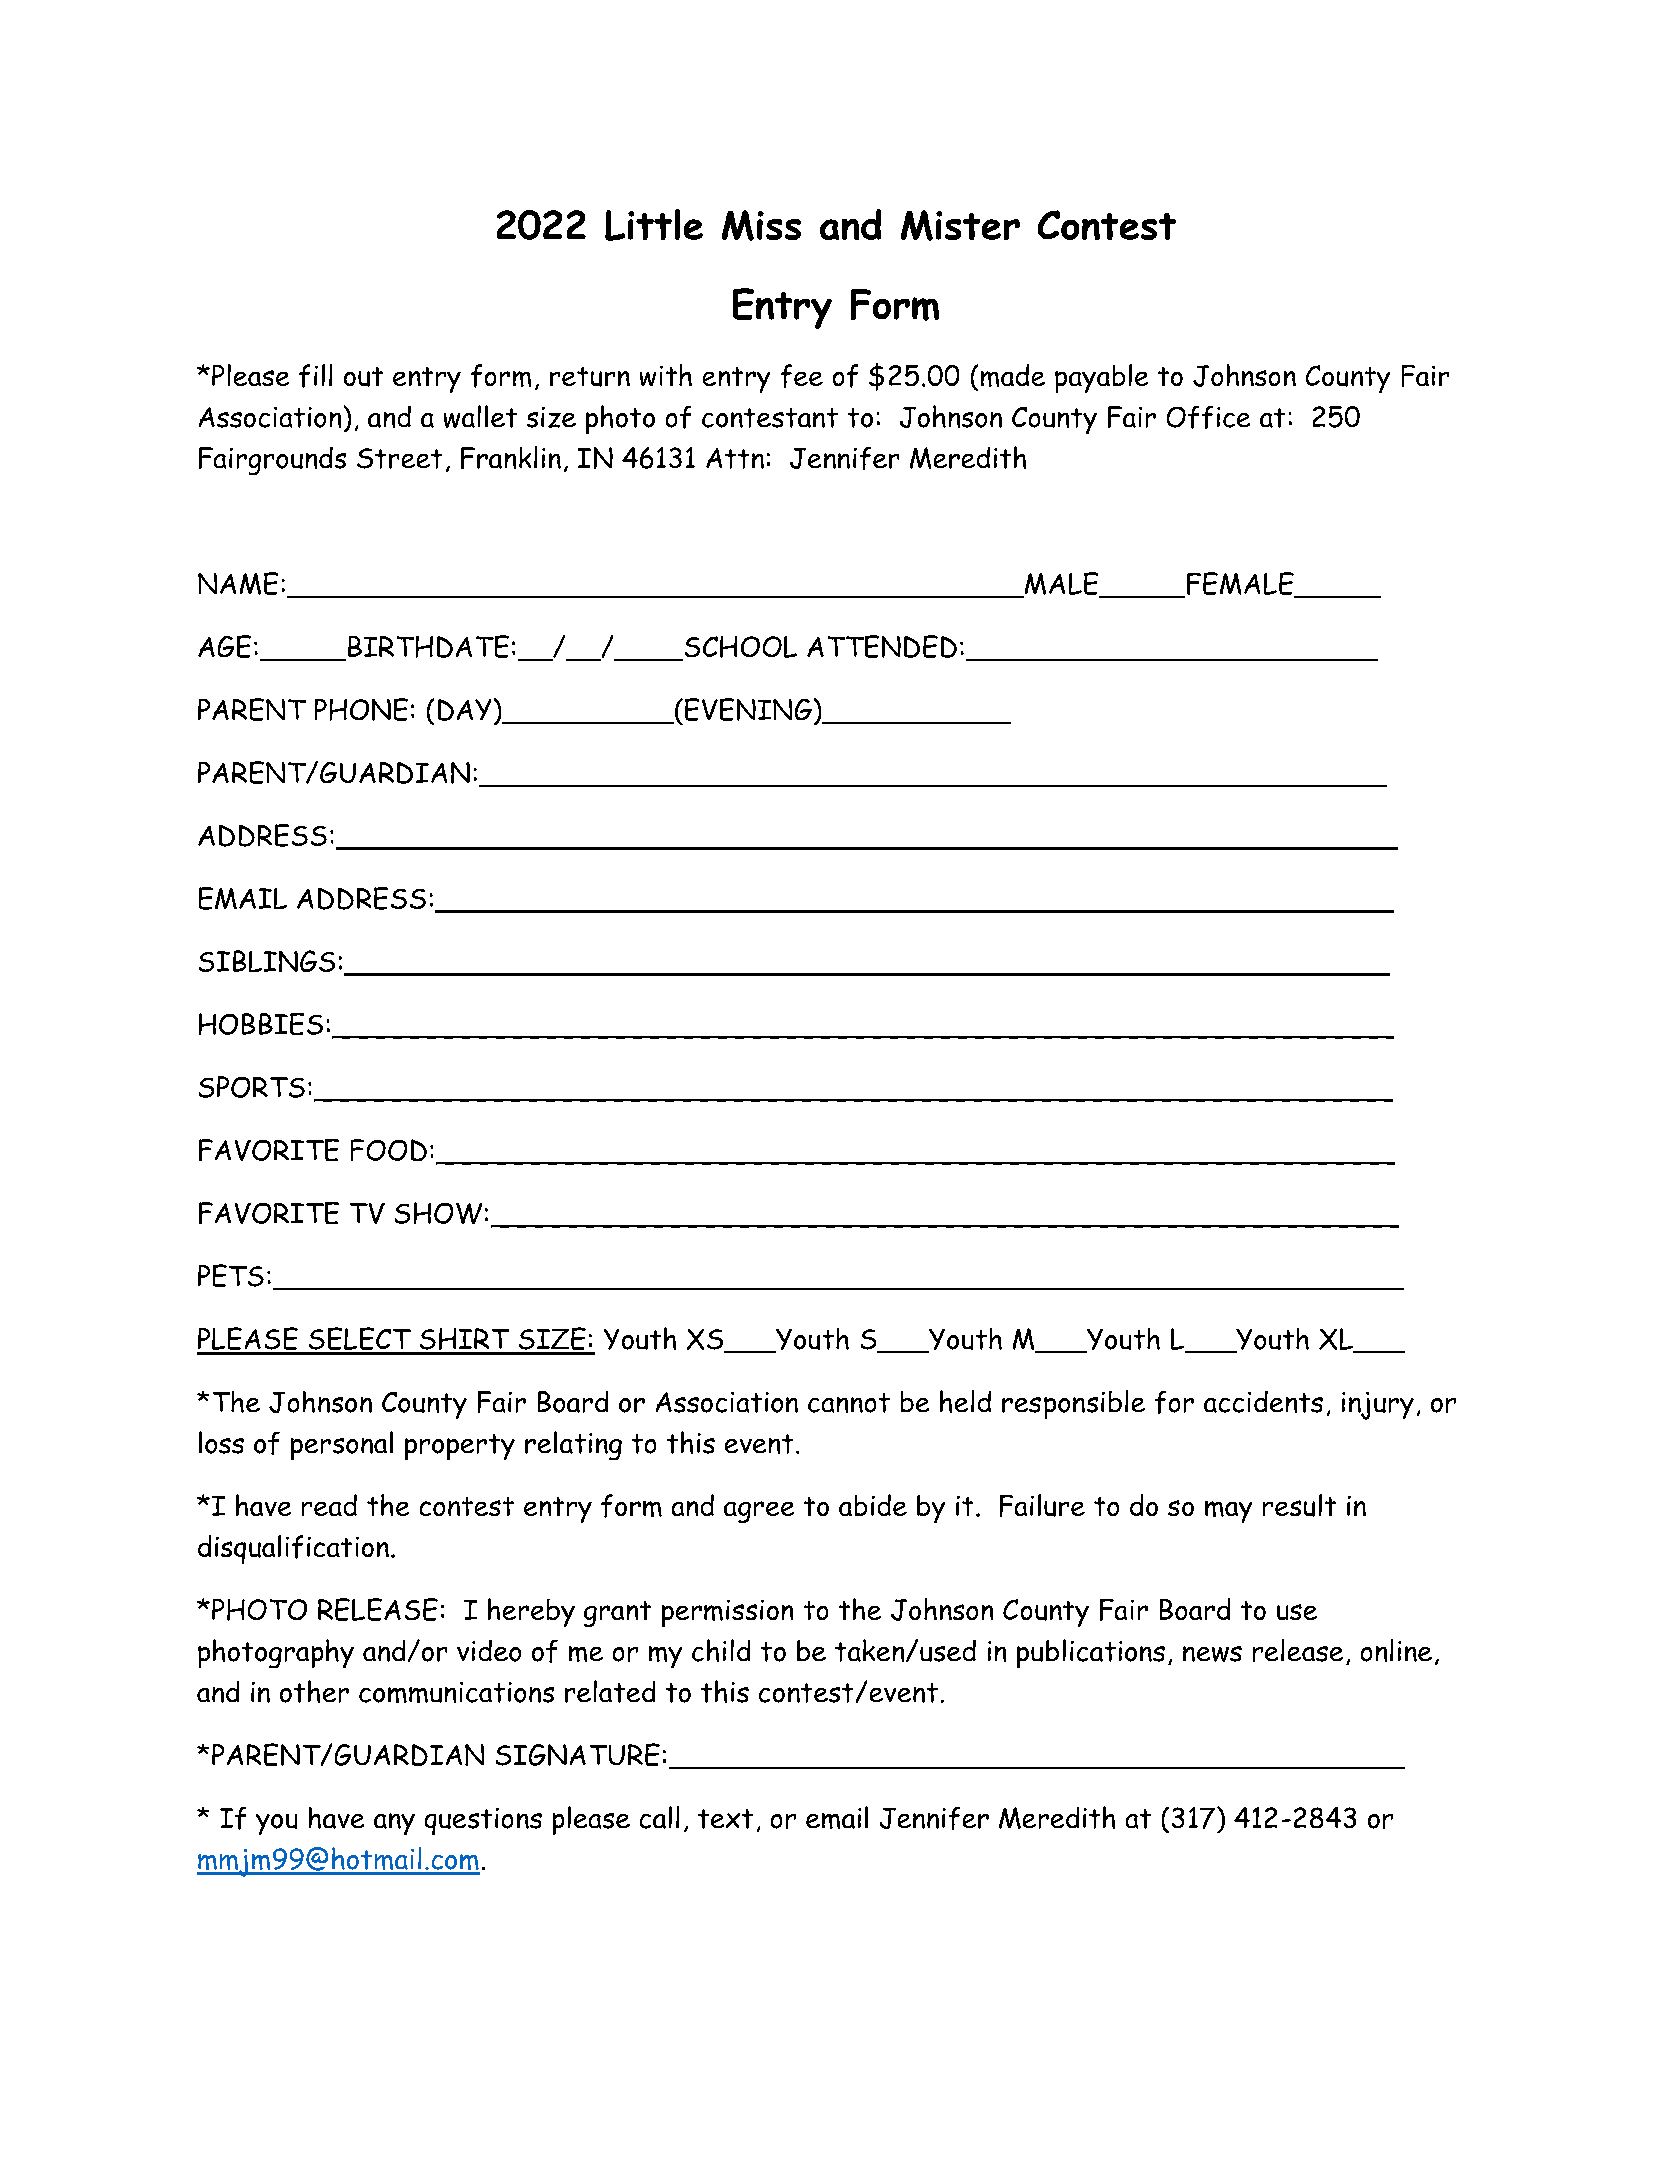 Image resolution: width=1671 pixels, height=2163 pixels. Describe the element at coordinates (802, 376) in the screenshot. I see `fee` at that location.
